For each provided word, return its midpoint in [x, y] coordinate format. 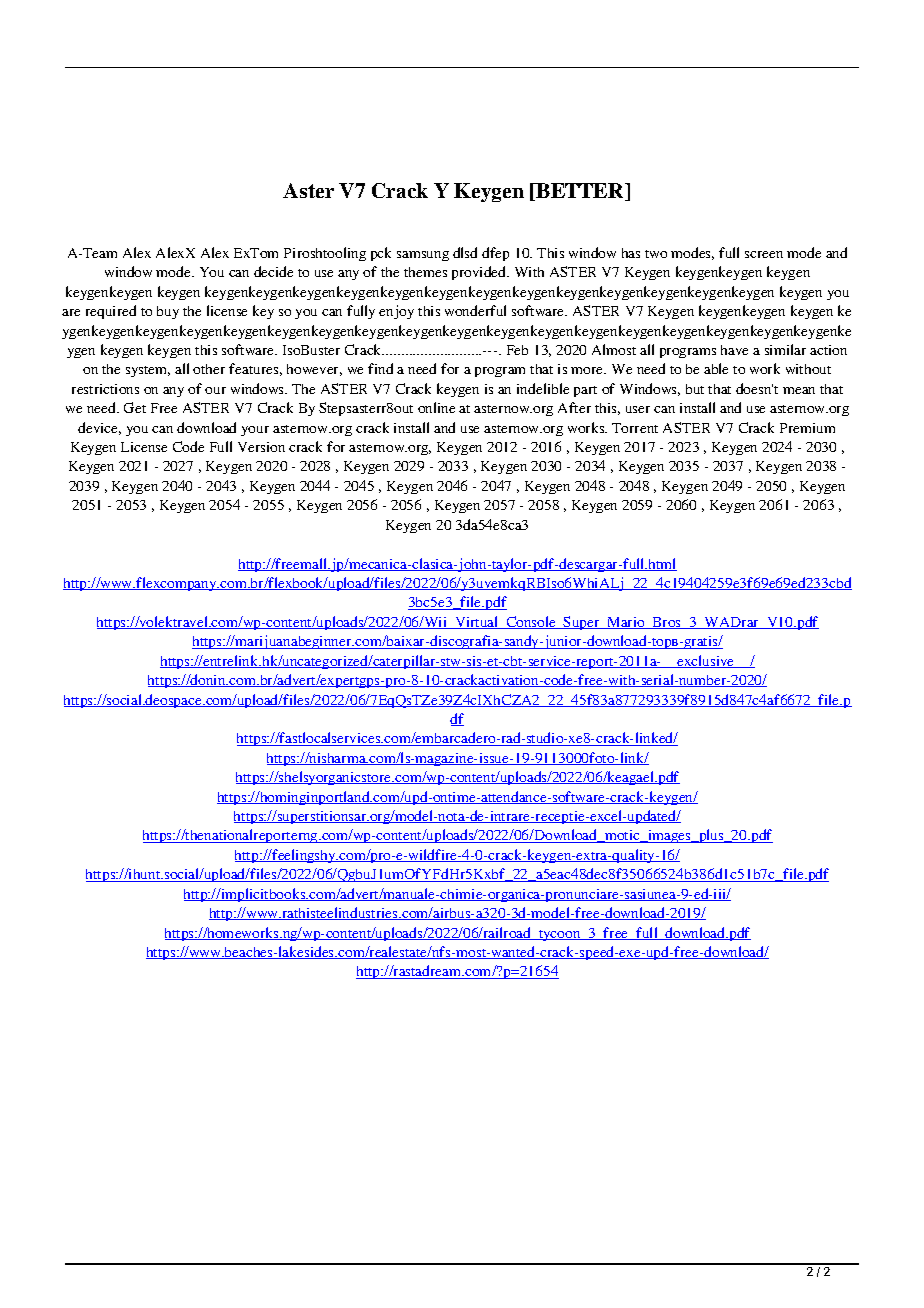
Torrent [635, 428]
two [656, 254]
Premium [807, 428]
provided [480, 273]
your [255, 431]
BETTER [580, 192]
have [734, 350]
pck [381, 254]
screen [764, 254]
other [209, 369]
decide [273, 271]
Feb [517, 350]
